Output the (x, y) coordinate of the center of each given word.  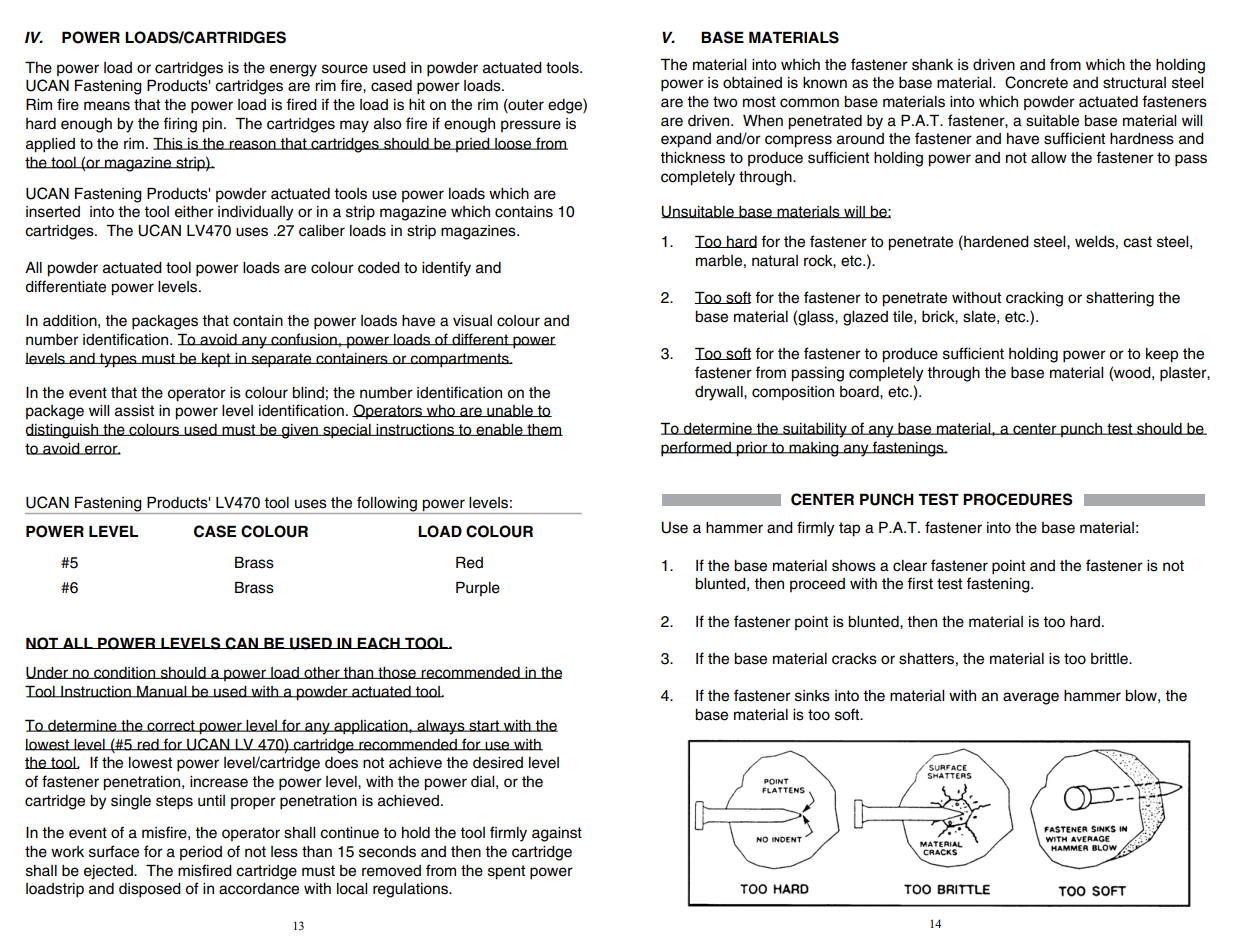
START (484, 726)
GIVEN (300, 431)
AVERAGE (1031, 698)
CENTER (1035, 429)
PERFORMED (697, 449)
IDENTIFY (446, 269)
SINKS (812, 696)
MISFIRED (205, 870)
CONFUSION (304, 339)
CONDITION (125, 673)
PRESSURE (531, 126)
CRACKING (1034, 299)
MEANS (107, 106)
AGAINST (557, 834)
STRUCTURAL (1134, 83)
